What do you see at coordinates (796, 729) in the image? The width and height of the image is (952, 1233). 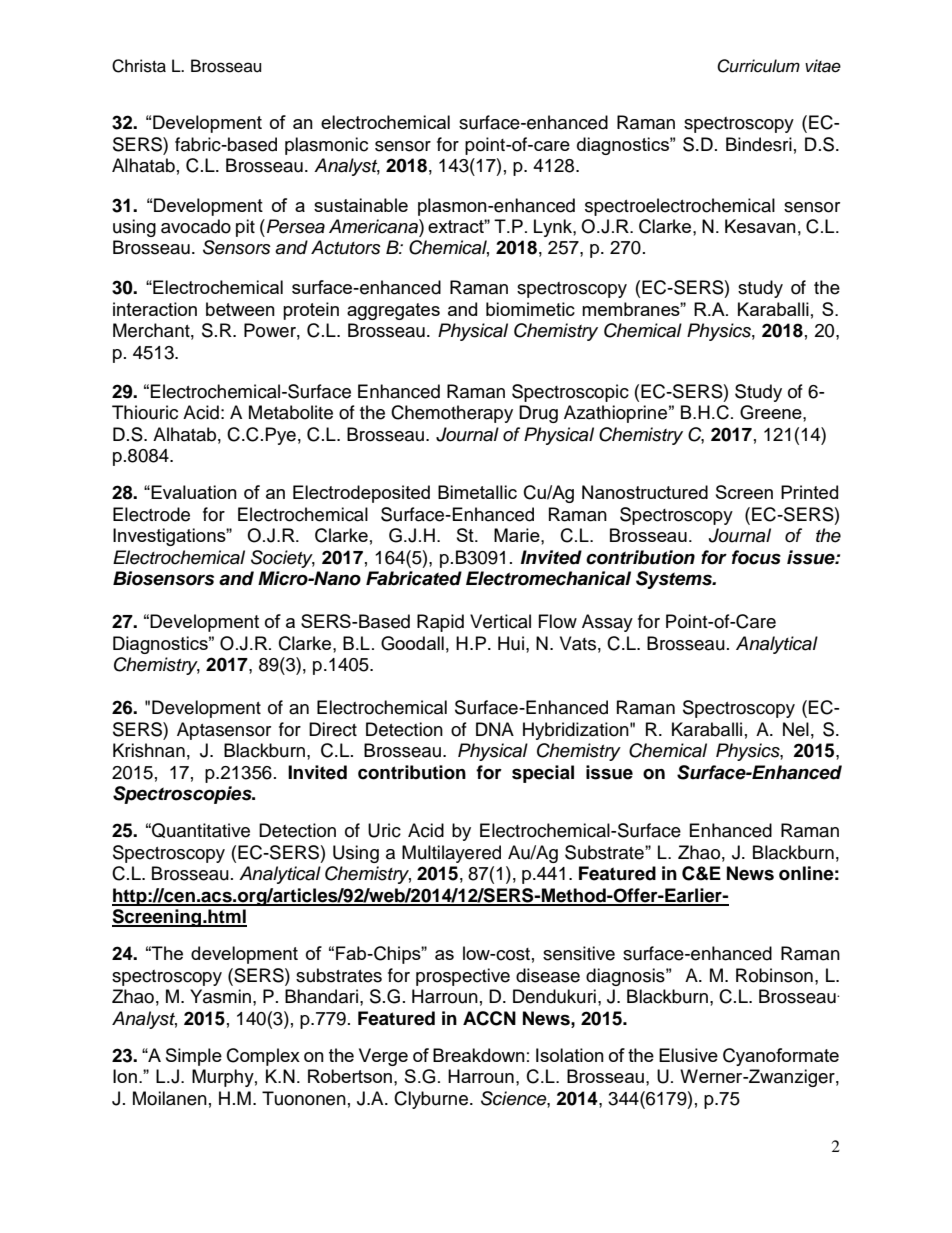 I see `Nel` at bounding box center [796, 729].
